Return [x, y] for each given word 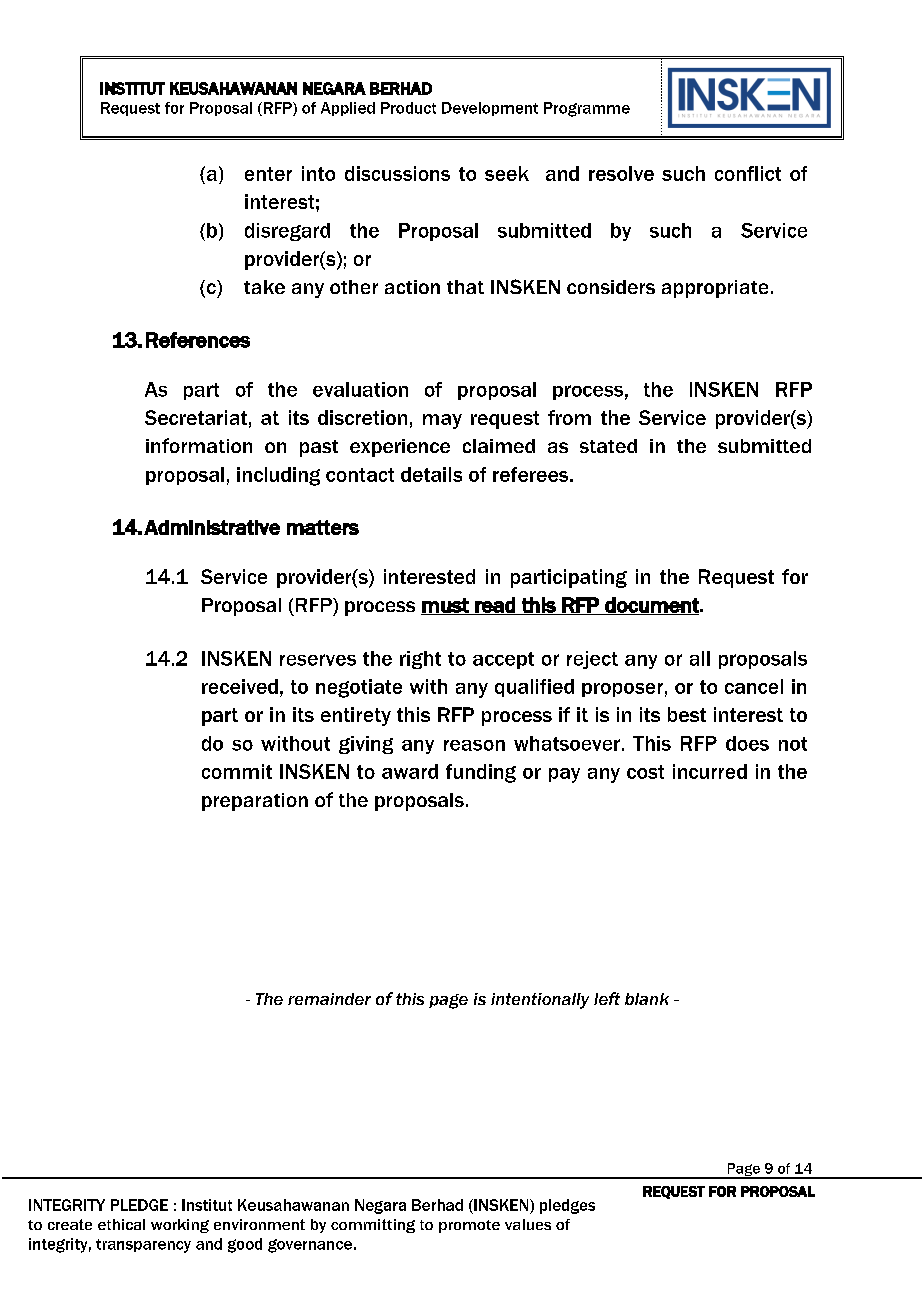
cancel [754, 686]
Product [408, 108]
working [180, 1226]
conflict [748, 173]
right [420, 660]
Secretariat [196, 417]
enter [268, 174]
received [240, 686]
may [442, 421]
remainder [329, 999]
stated [608, 446]
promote [469, 1226]
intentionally [540, 1001]
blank [647, 999]
